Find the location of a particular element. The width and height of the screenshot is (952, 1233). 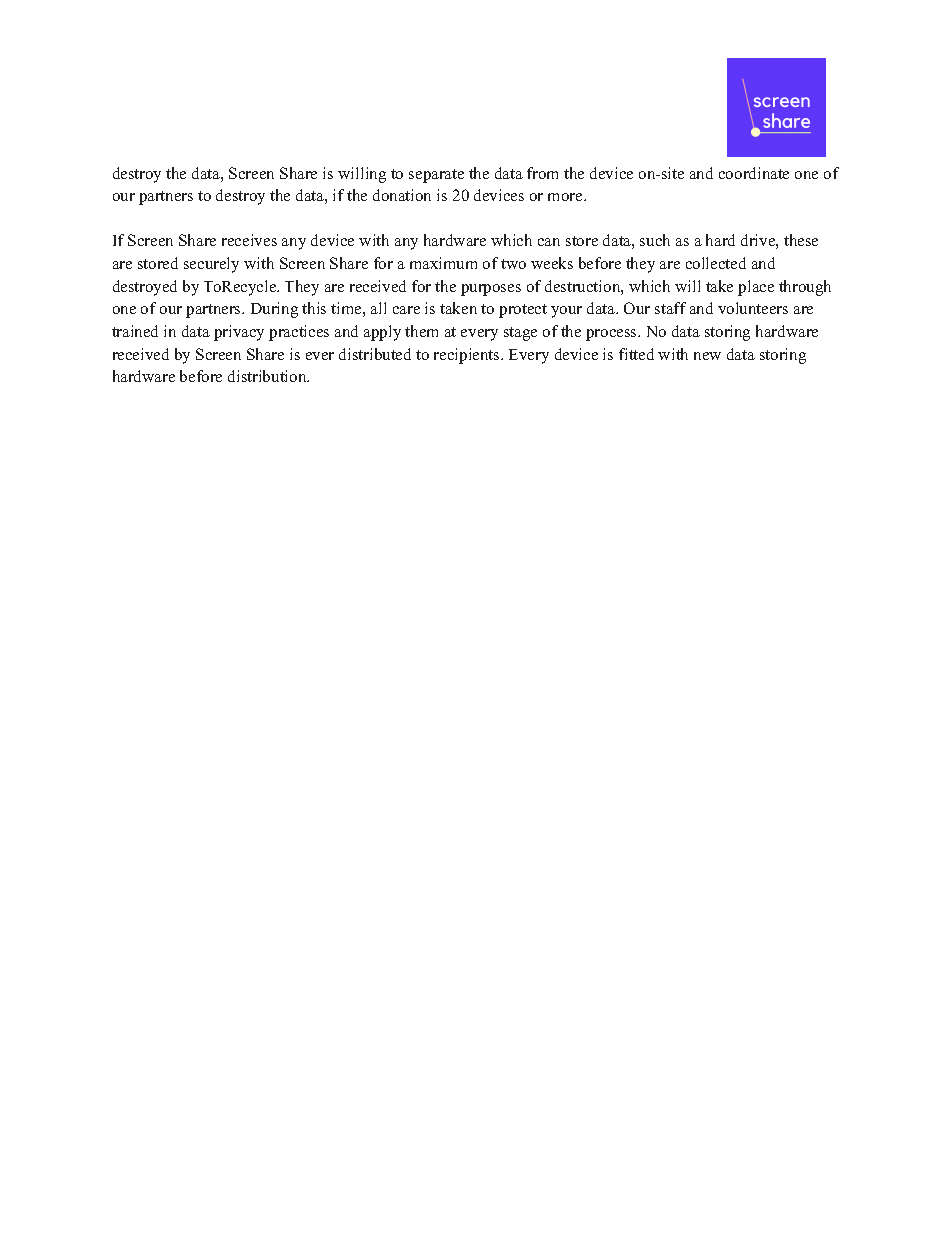

distribution is located at coordinates (268, 376).
